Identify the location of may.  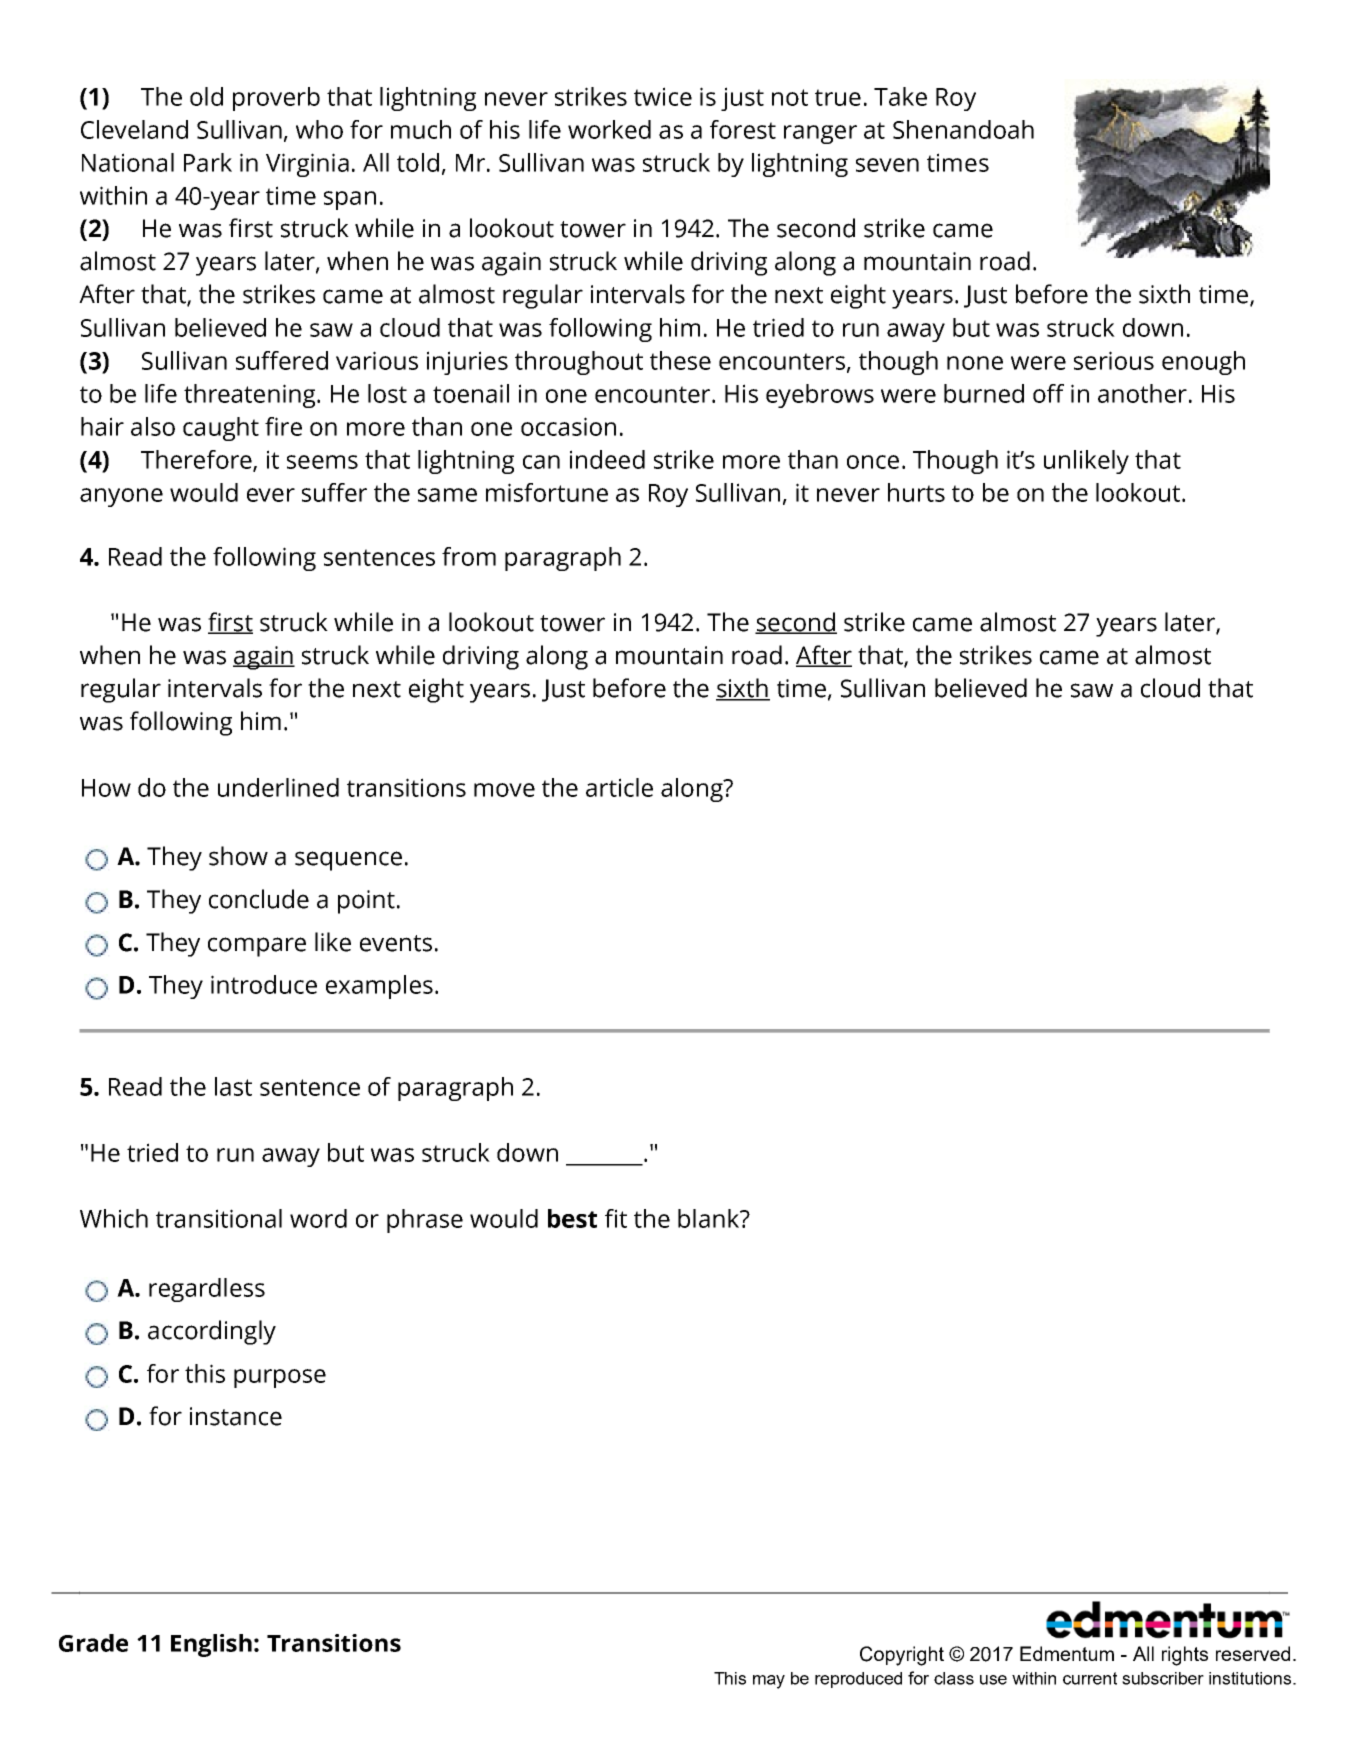
(769, 1682).
